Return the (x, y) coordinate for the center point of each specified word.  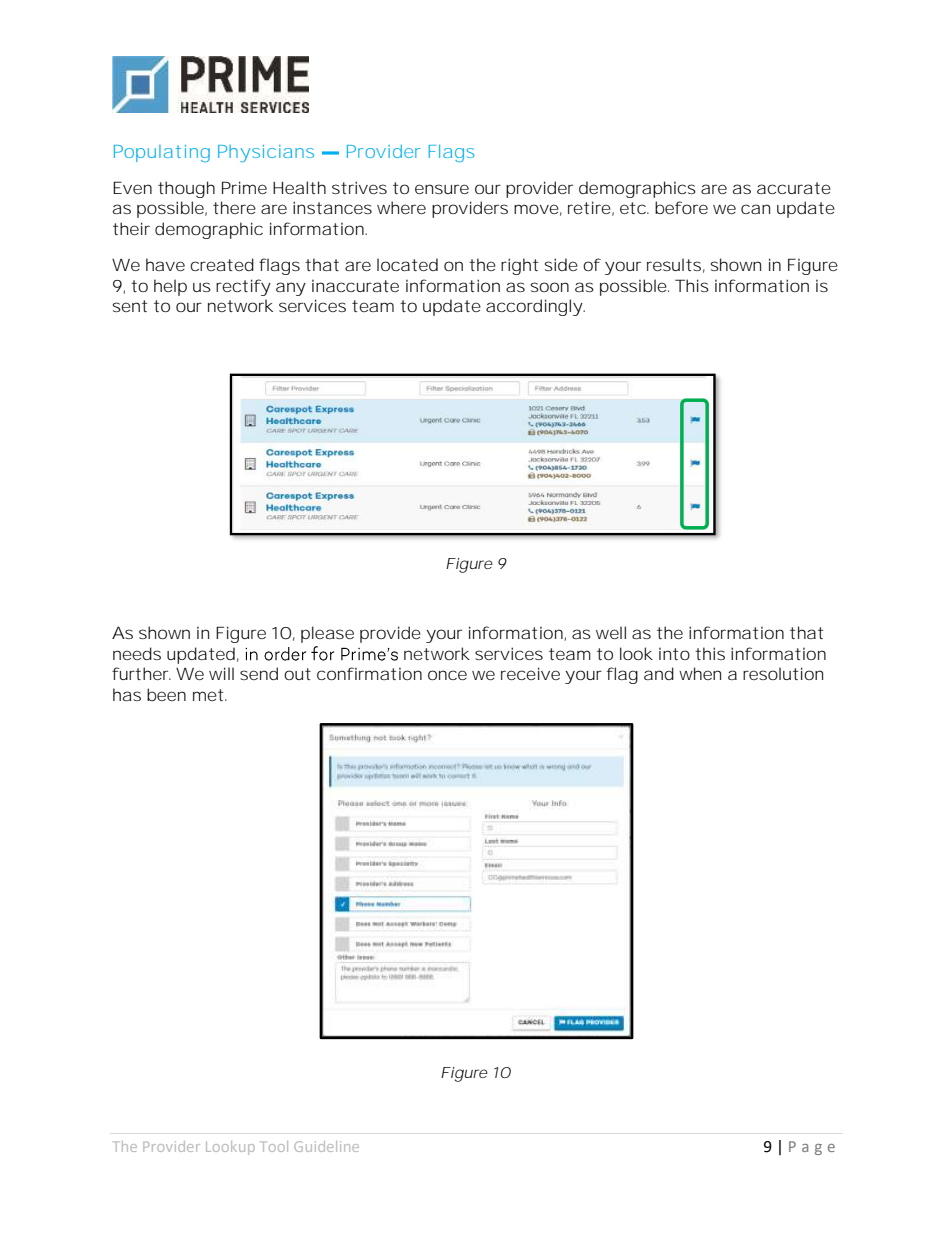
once (447, 675)
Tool (274, 1146)
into (674, 654)
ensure (442, 189)
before (681, 207)
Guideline (326, 1146)
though (186, 189)
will (221, 673)
